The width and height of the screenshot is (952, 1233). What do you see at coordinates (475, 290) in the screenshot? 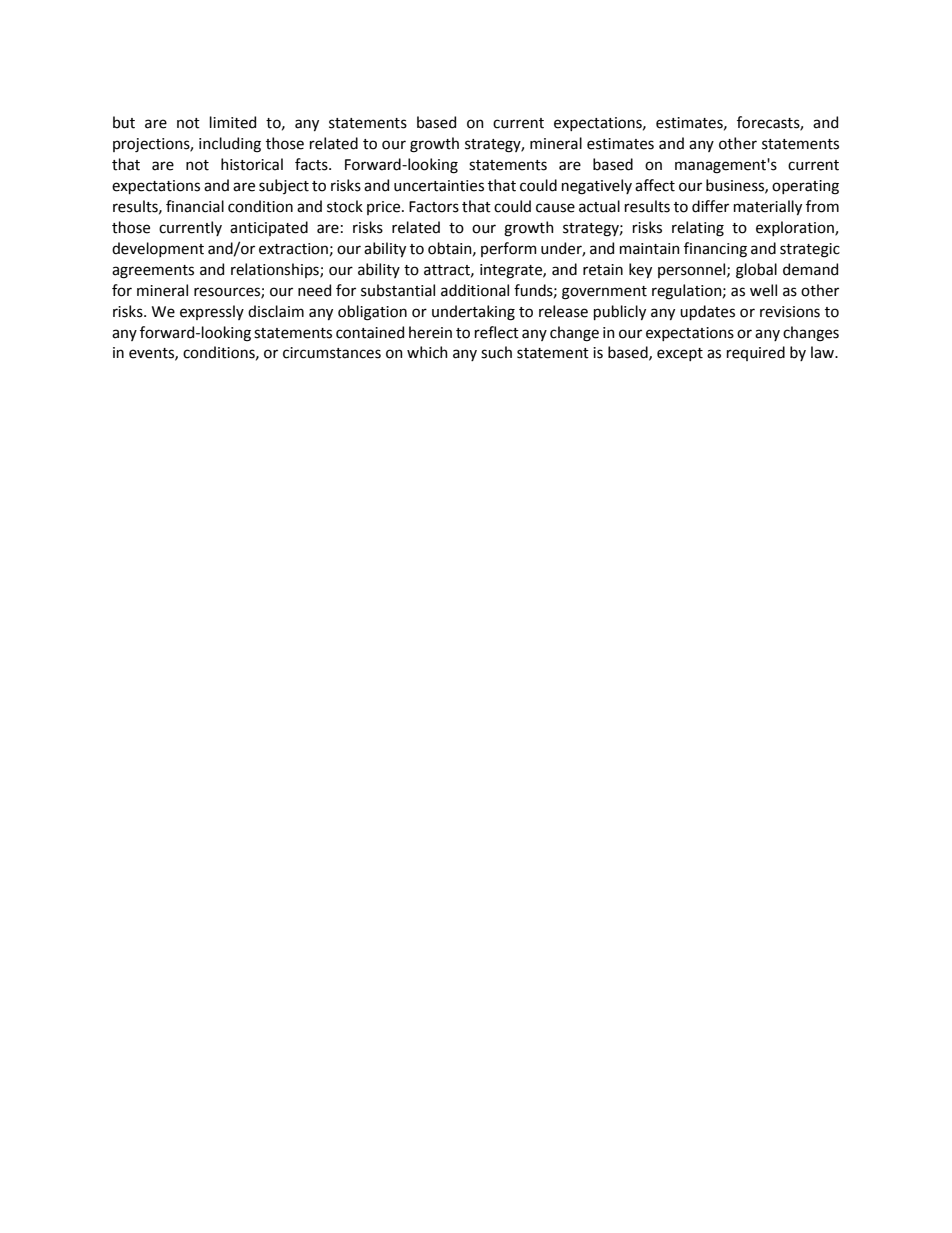
I see `additional` at bounding box center [475, 290].
